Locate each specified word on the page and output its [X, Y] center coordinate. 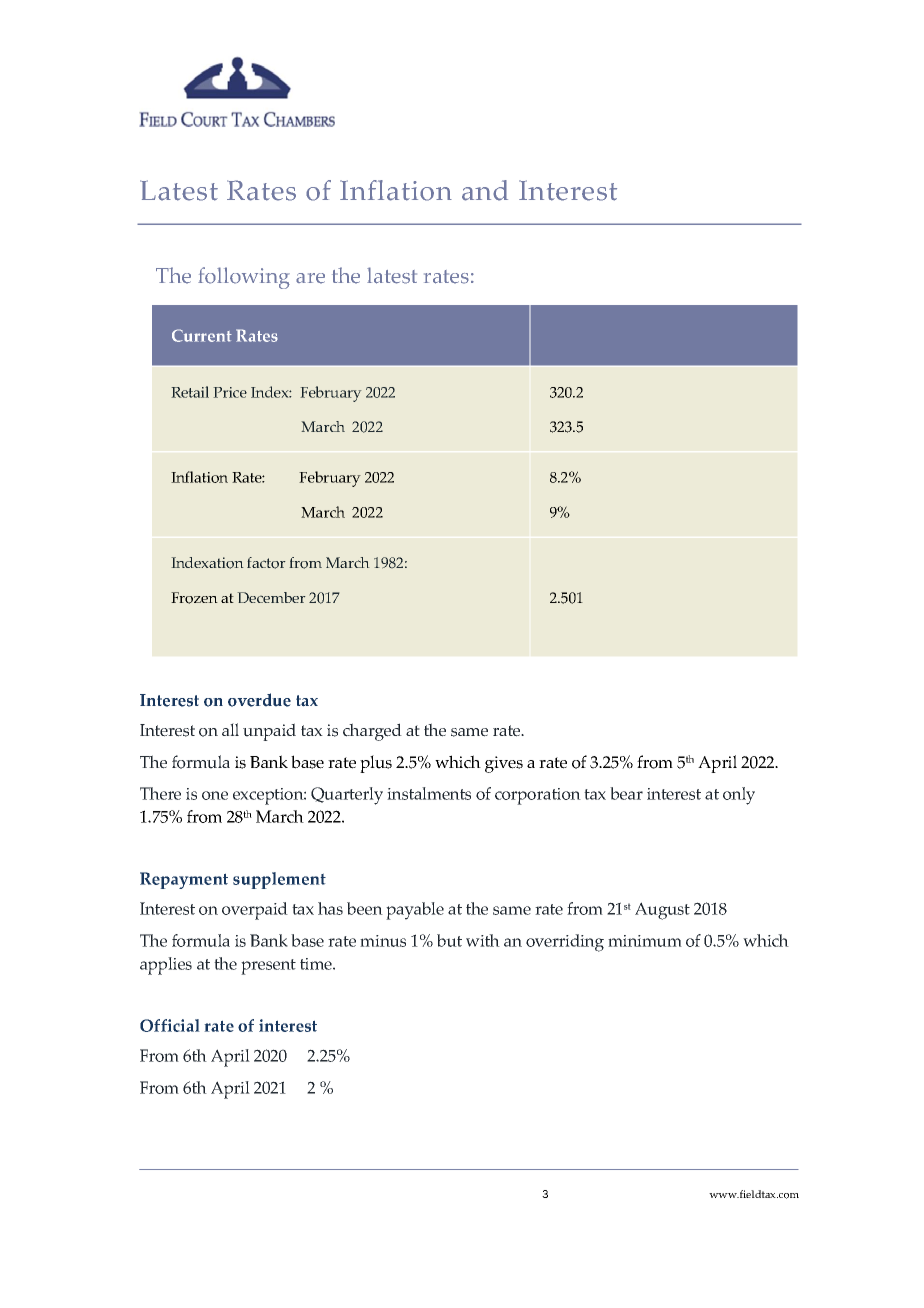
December [271, 597]
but [449, 940]
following [244, 278]
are [310, 278]
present [268, 967]
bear [626, 793]
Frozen [194, 598]
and [485, 190]
